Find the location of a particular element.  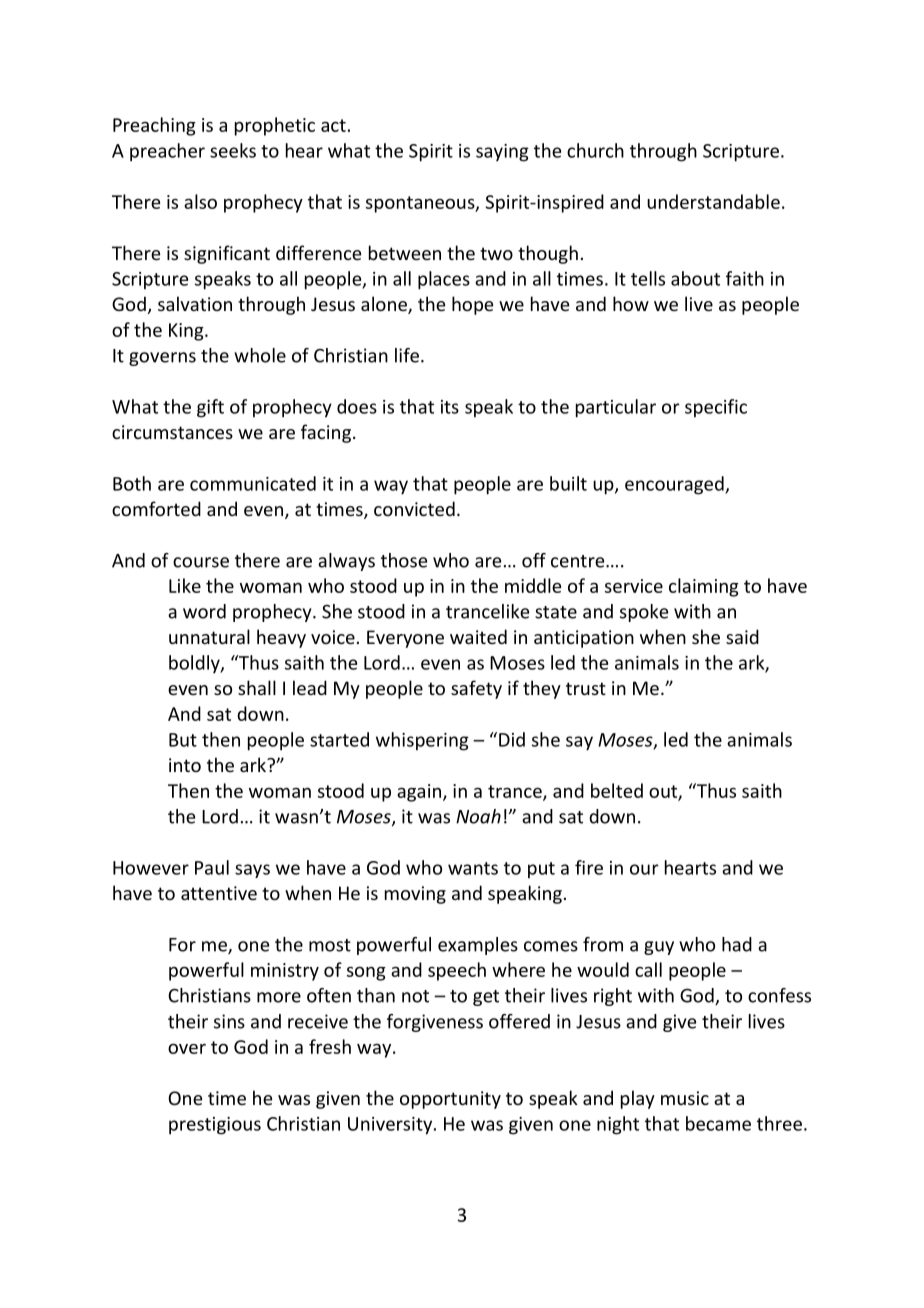

saying is located at coordinates (502, 153).
